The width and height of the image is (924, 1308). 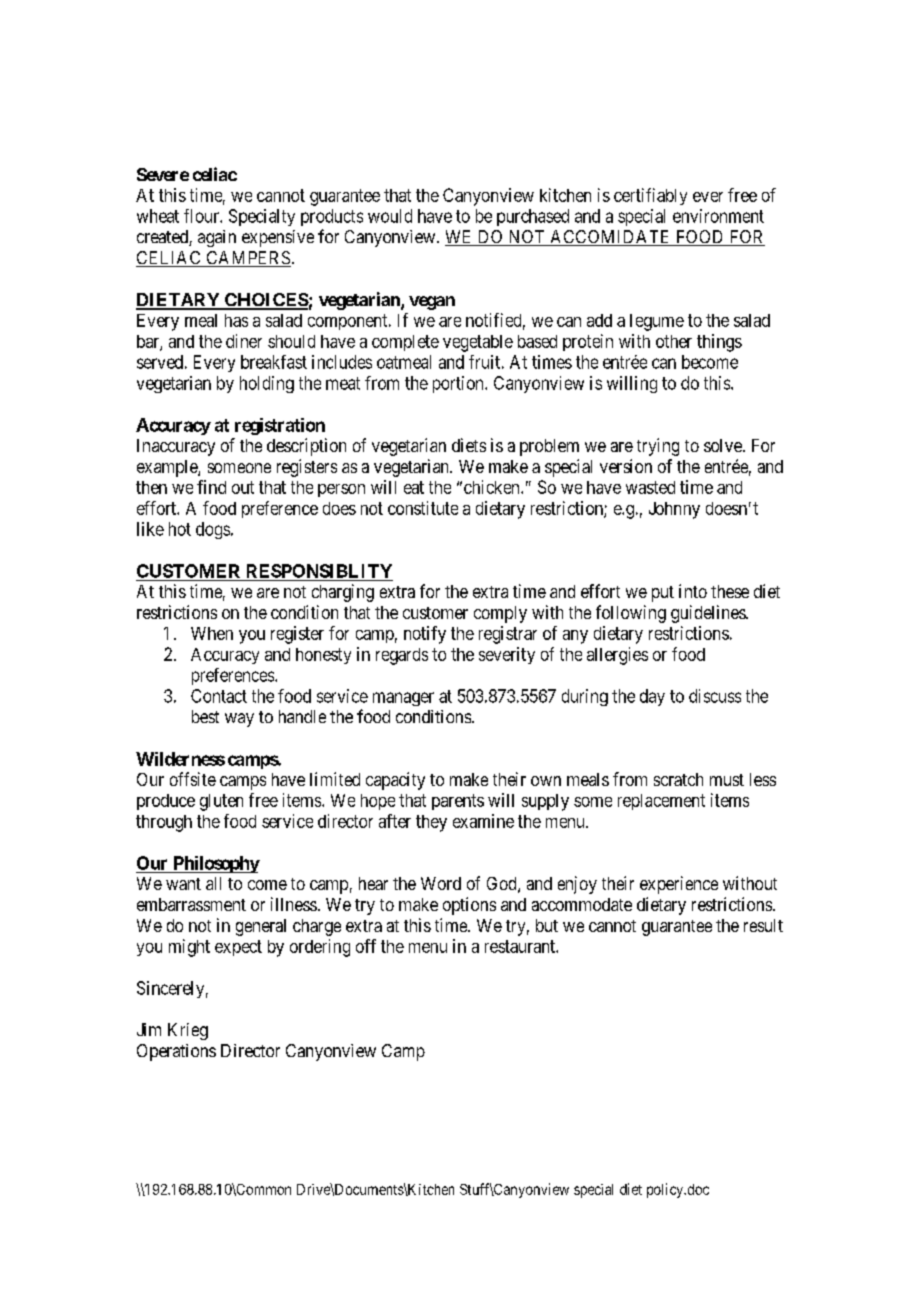 What do you see at coordinates (521, 946) in the image?
I see `restaurant` at bounding box center [521, 946].
